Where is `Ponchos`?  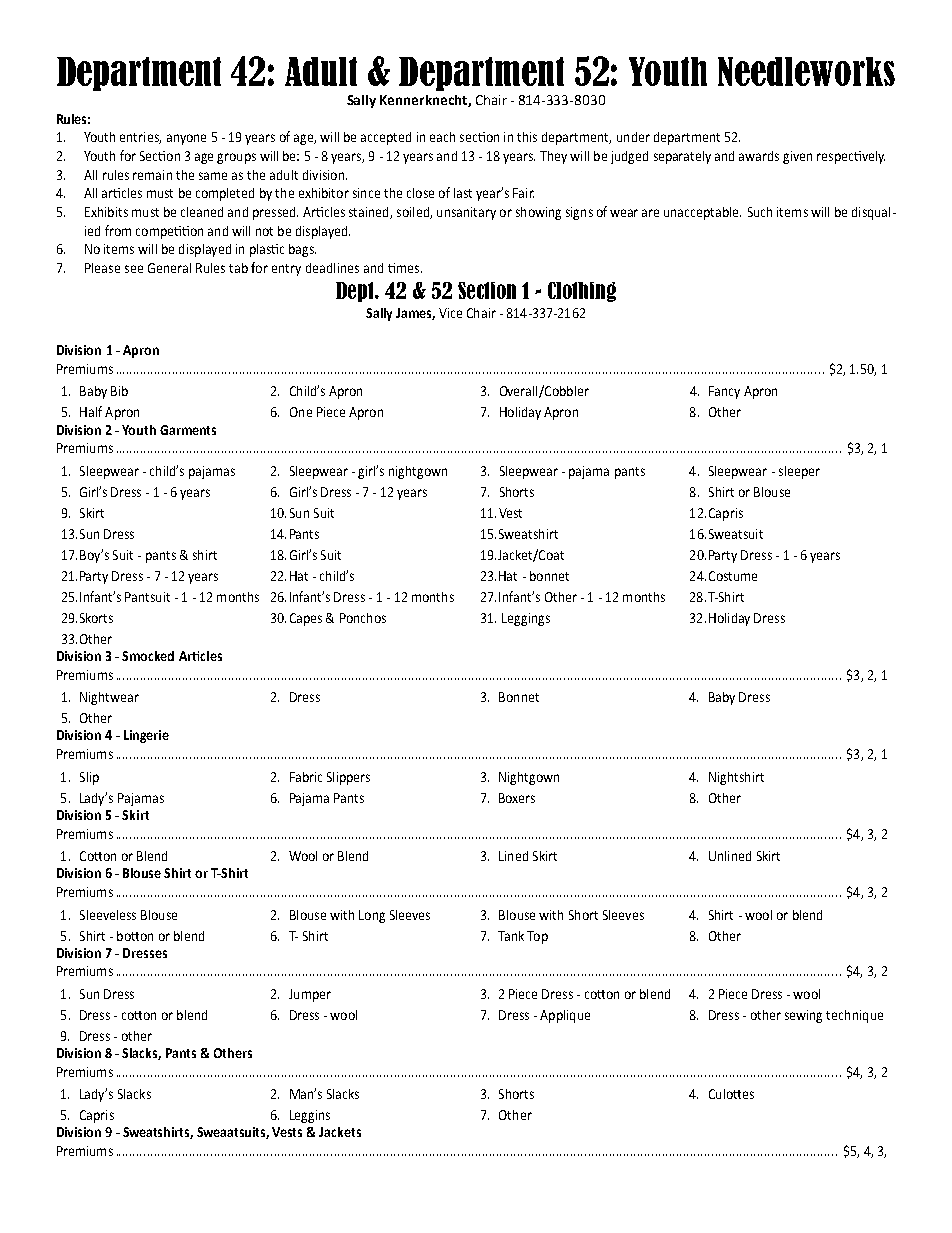
Ponchos is located at coordinates (363, 618).
